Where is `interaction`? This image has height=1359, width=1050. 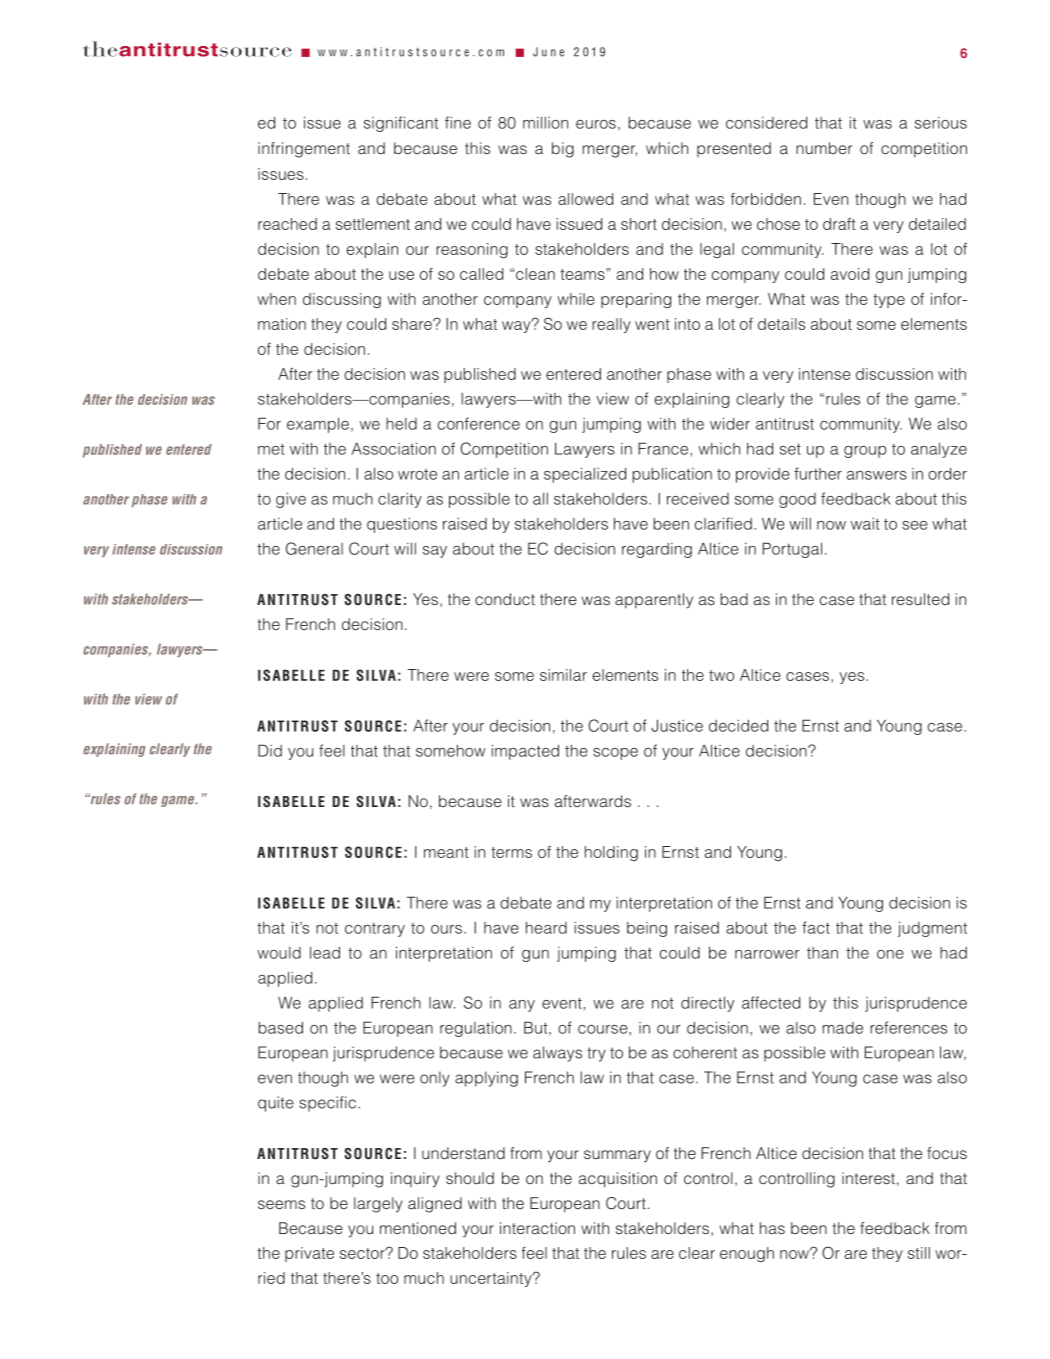 interaction is located at coordinates (537, 1228).
